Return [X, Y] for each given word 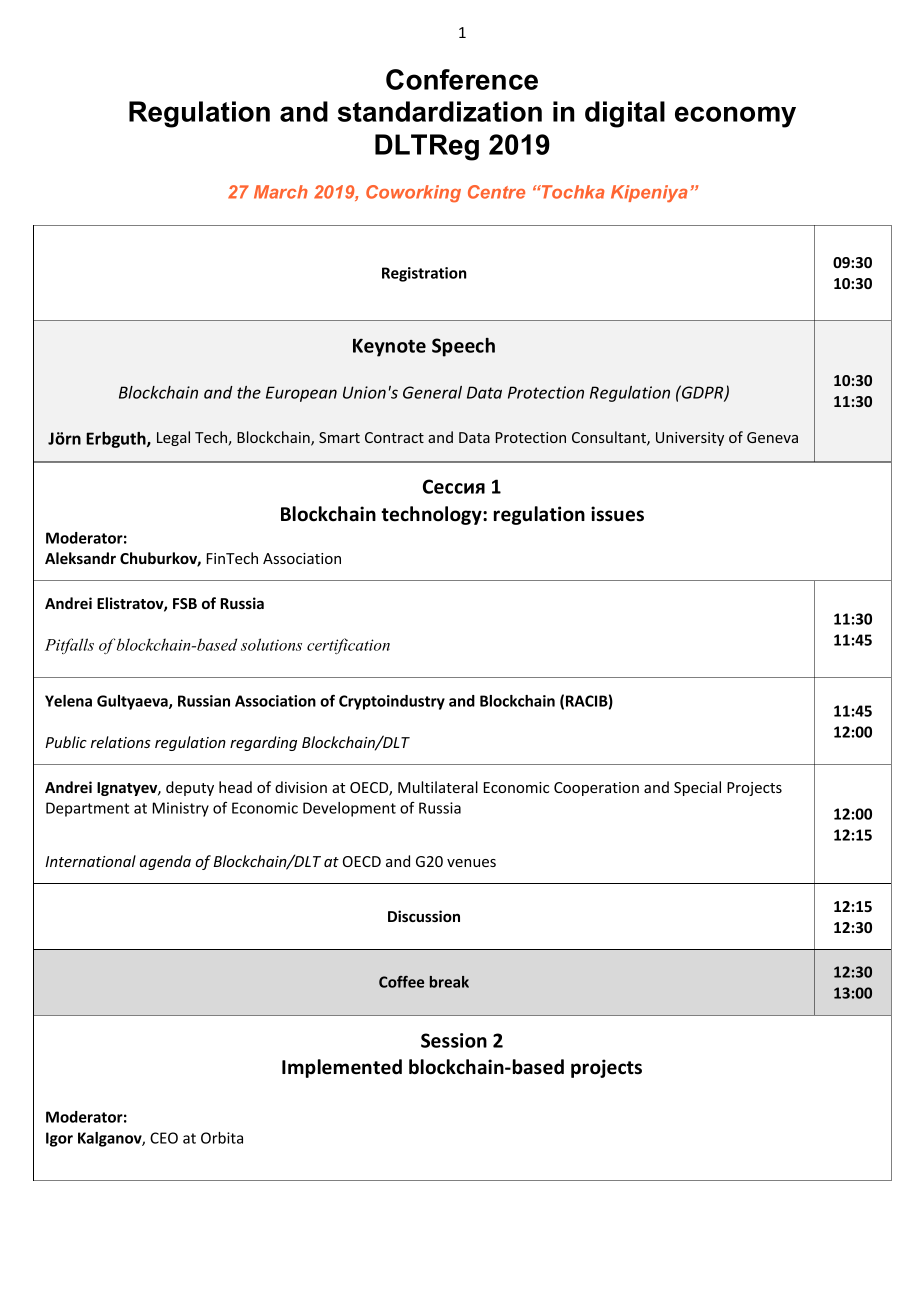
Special [697, 788]
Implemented [342, 1068]
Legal [173, 438]
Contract [394, 437]
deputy [190, 788]
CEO [164, 1138]
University [690, 439]
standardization [440, 111]
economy [735, 117]
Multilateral [438, 787]
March [281, 192]
